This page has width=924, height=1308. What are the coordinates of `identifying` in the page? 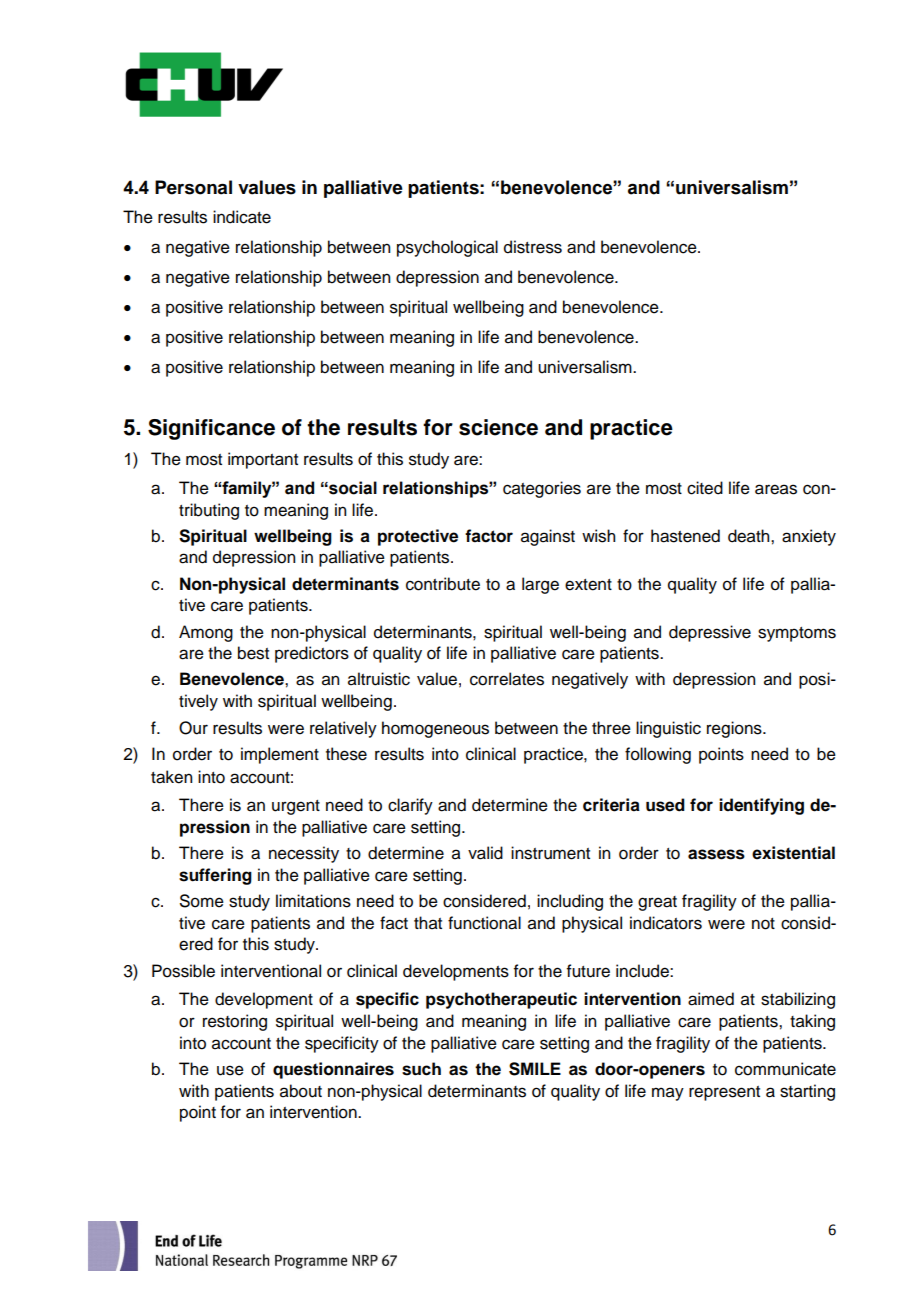 It's located at (761, 806).
